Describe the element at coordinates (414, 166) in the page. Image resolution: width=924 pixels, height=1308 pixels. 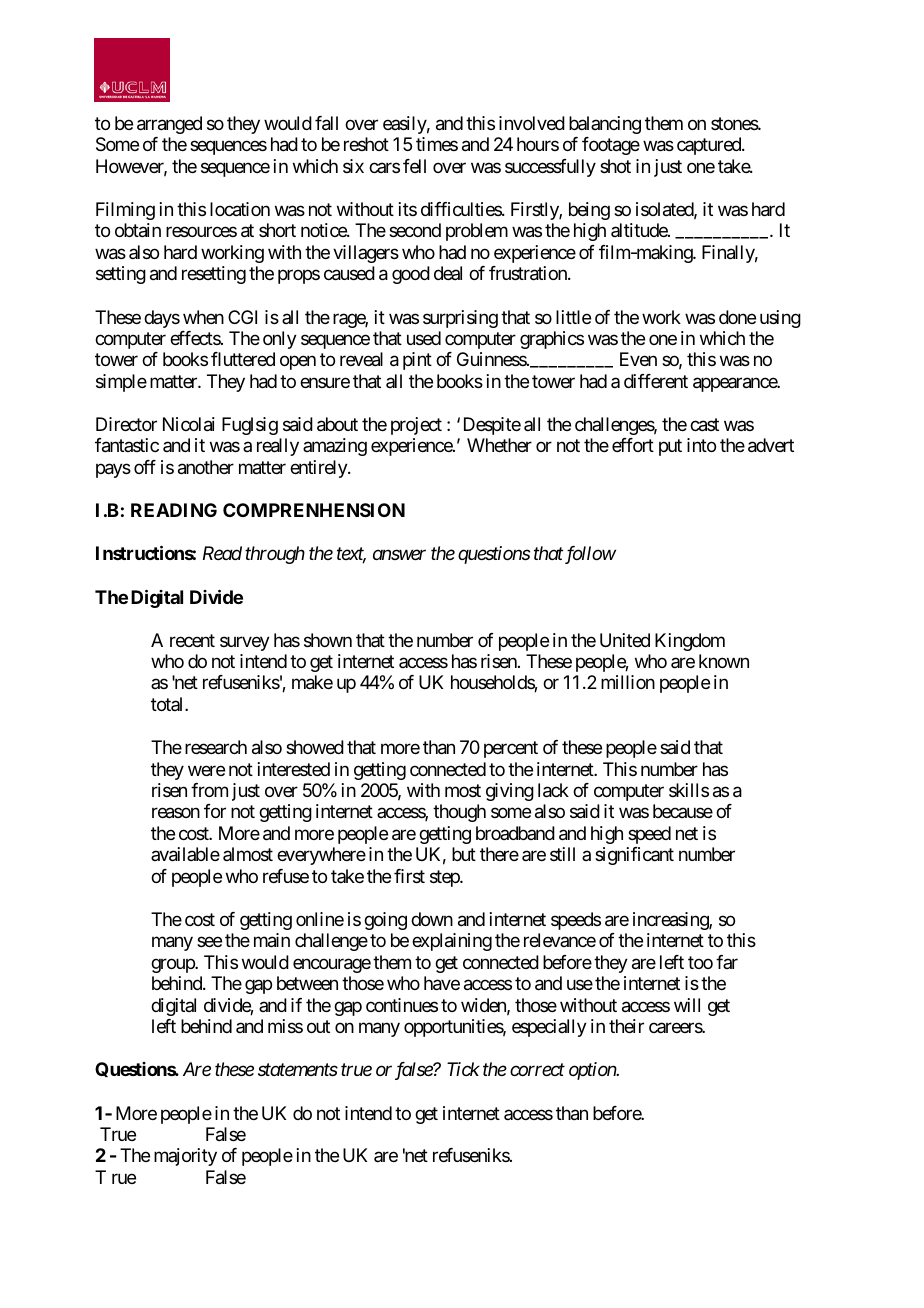
I see `fell` at that location.
